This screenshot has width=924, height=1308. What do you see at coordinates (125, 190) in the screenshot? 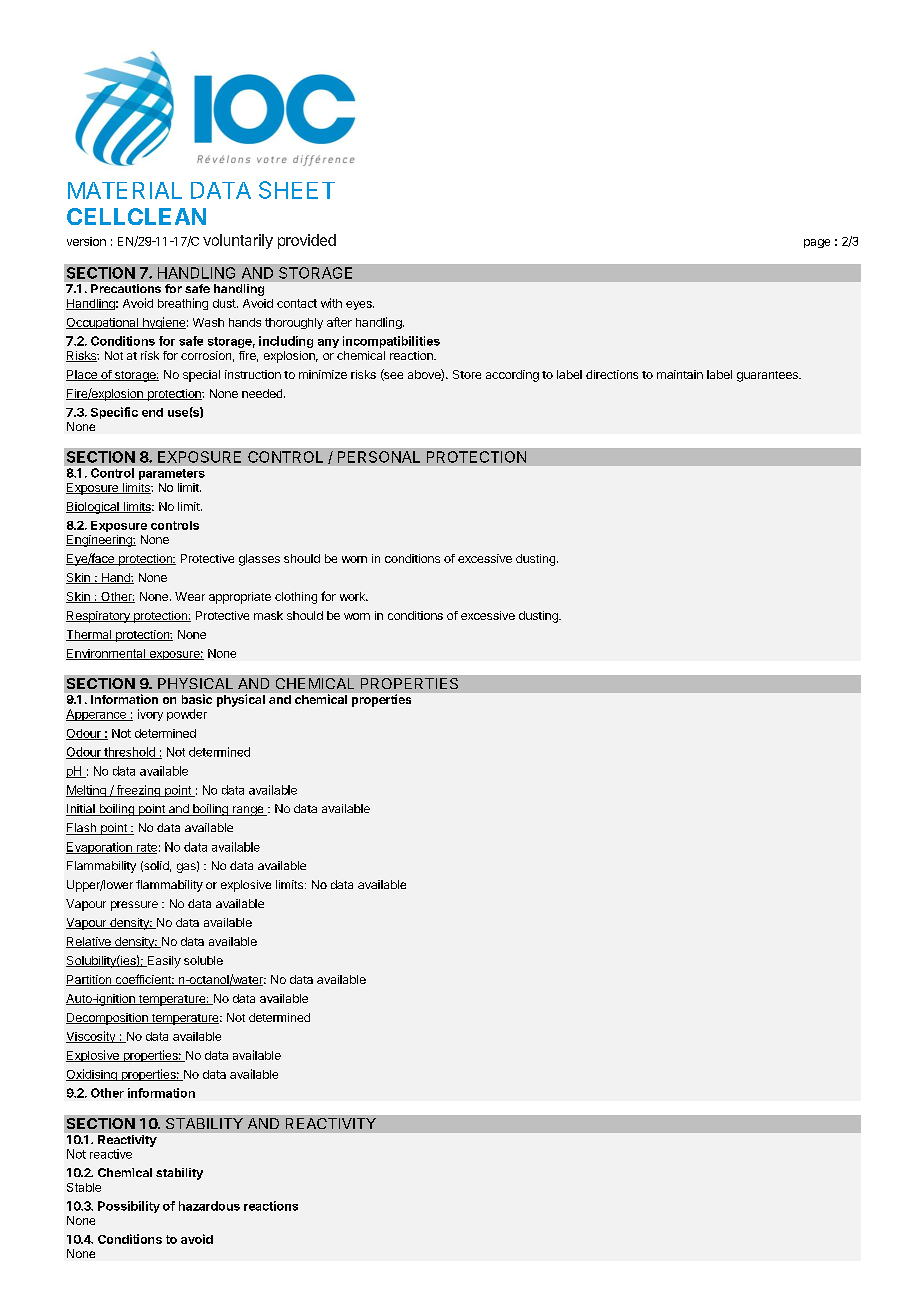
I see `MATERIAL` at bounding box center [125, 190].
